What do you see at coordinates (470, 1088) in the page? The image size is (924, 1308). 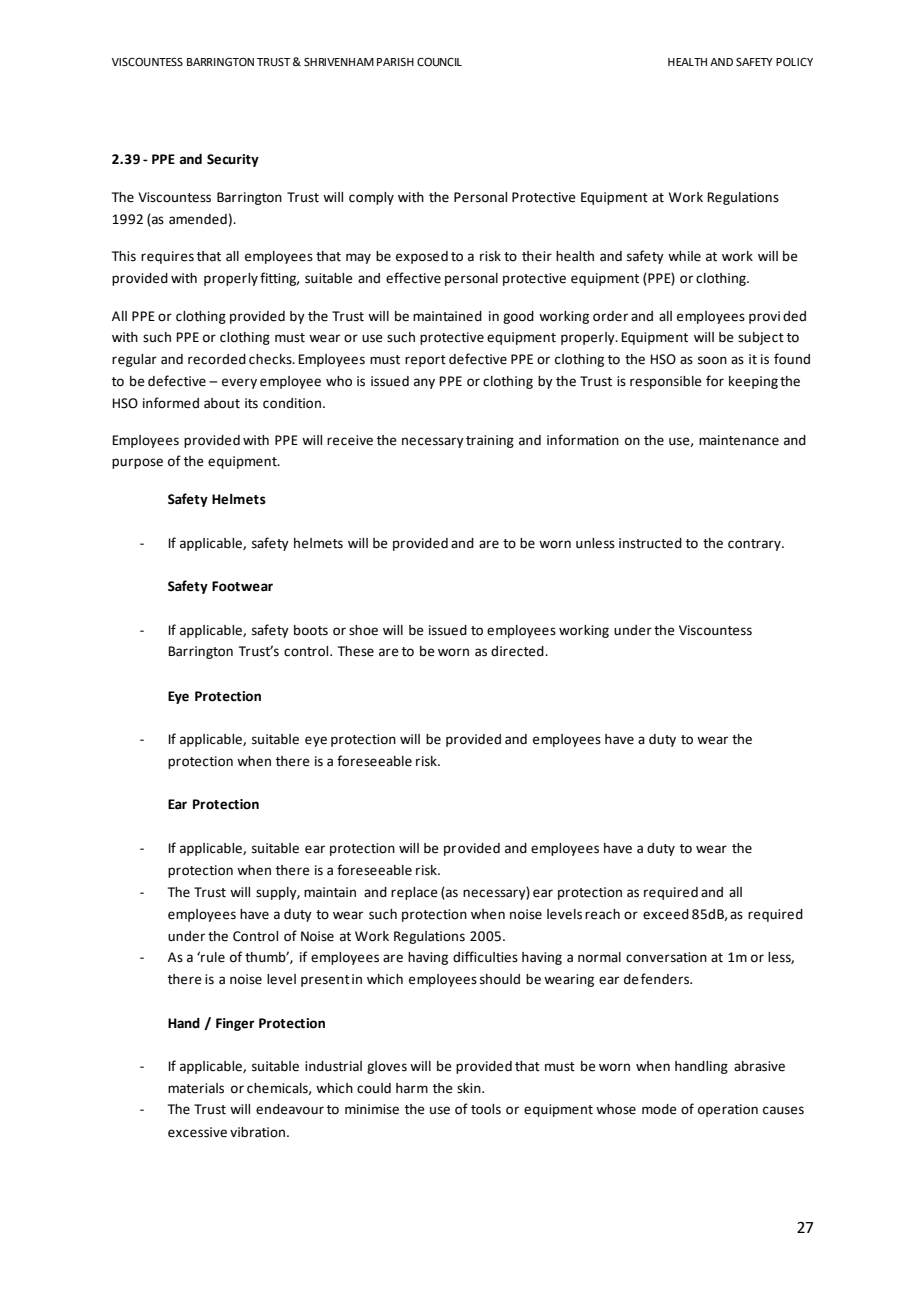 I see `skin` at bounding box center [470, 1088].
